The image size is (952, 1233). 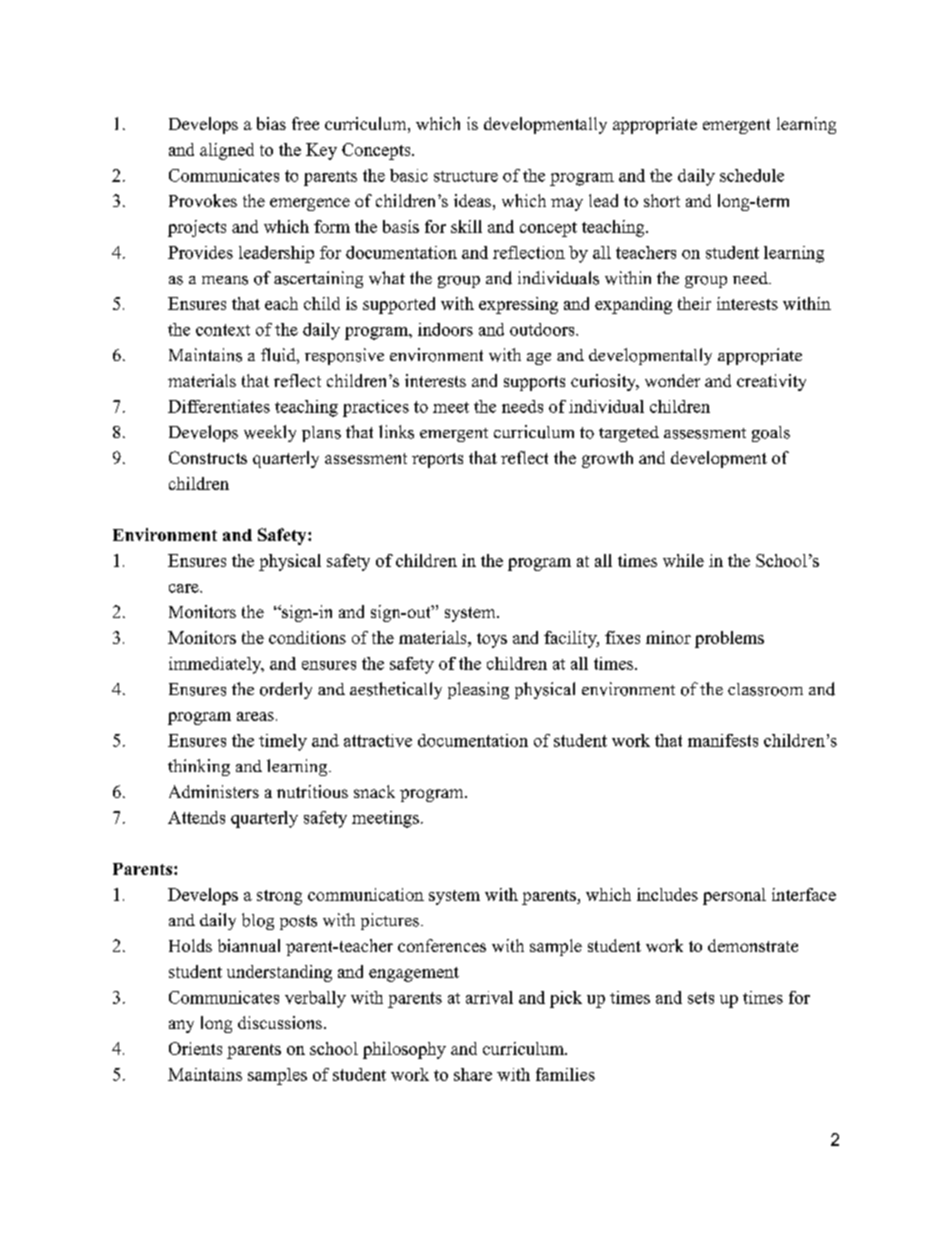 I want to click on conferences, so click(x=442, y=945).
